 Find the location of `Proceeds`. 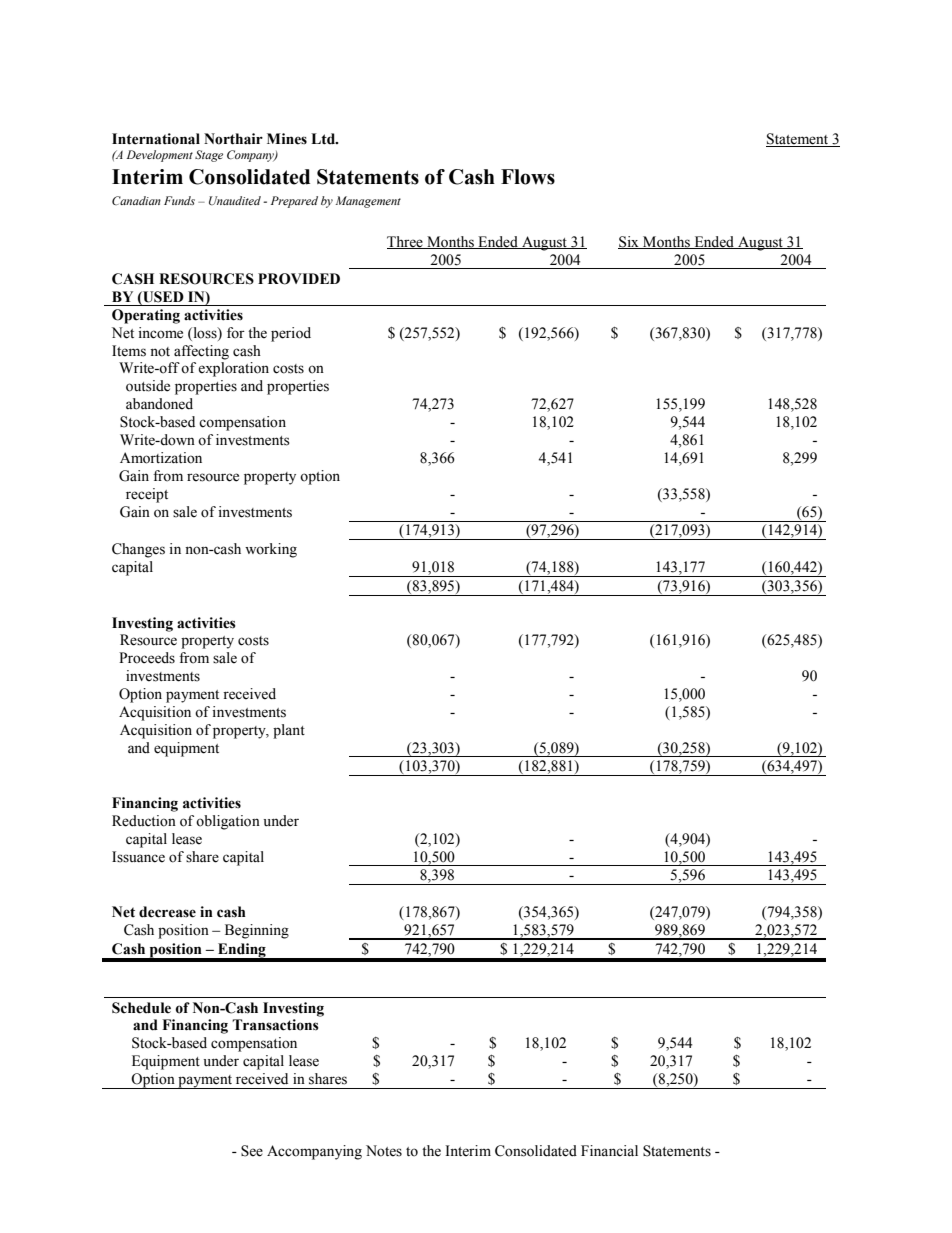

Proceeds is located at coordinates (147, 658).
